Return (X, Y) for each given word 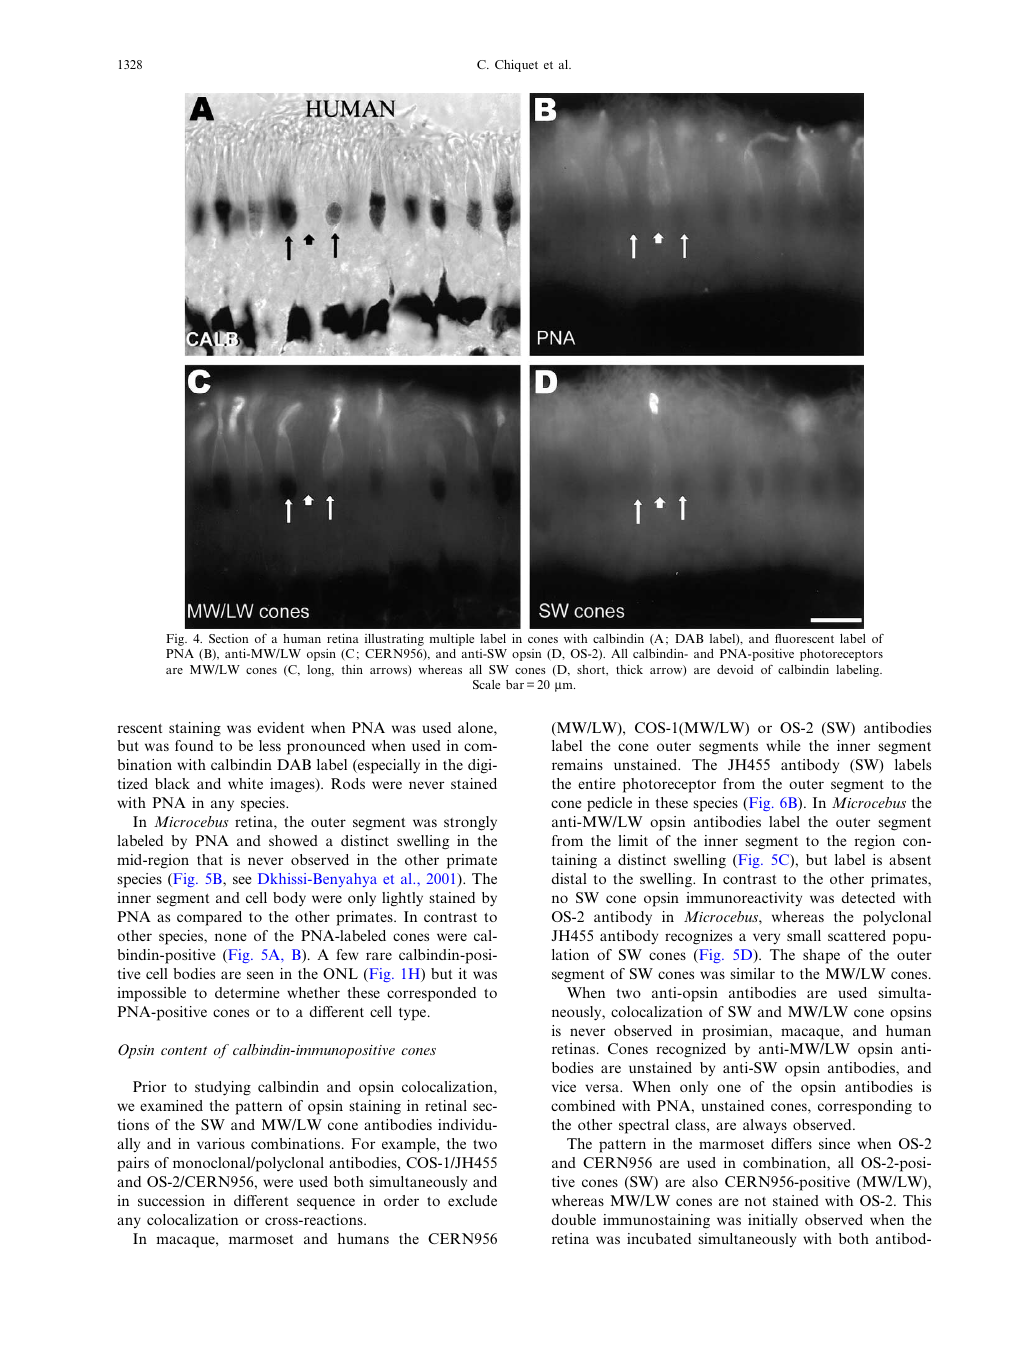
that (210, 859)
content (184, 1050)
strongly (470, 823)
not (755, 1201)
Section (229, 638)
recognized (691, 1050)
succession (171, 1200)
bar (515, 684)
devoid (735, 669)
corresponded (431, 994)
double (573, 1219)
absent (910, 859)
